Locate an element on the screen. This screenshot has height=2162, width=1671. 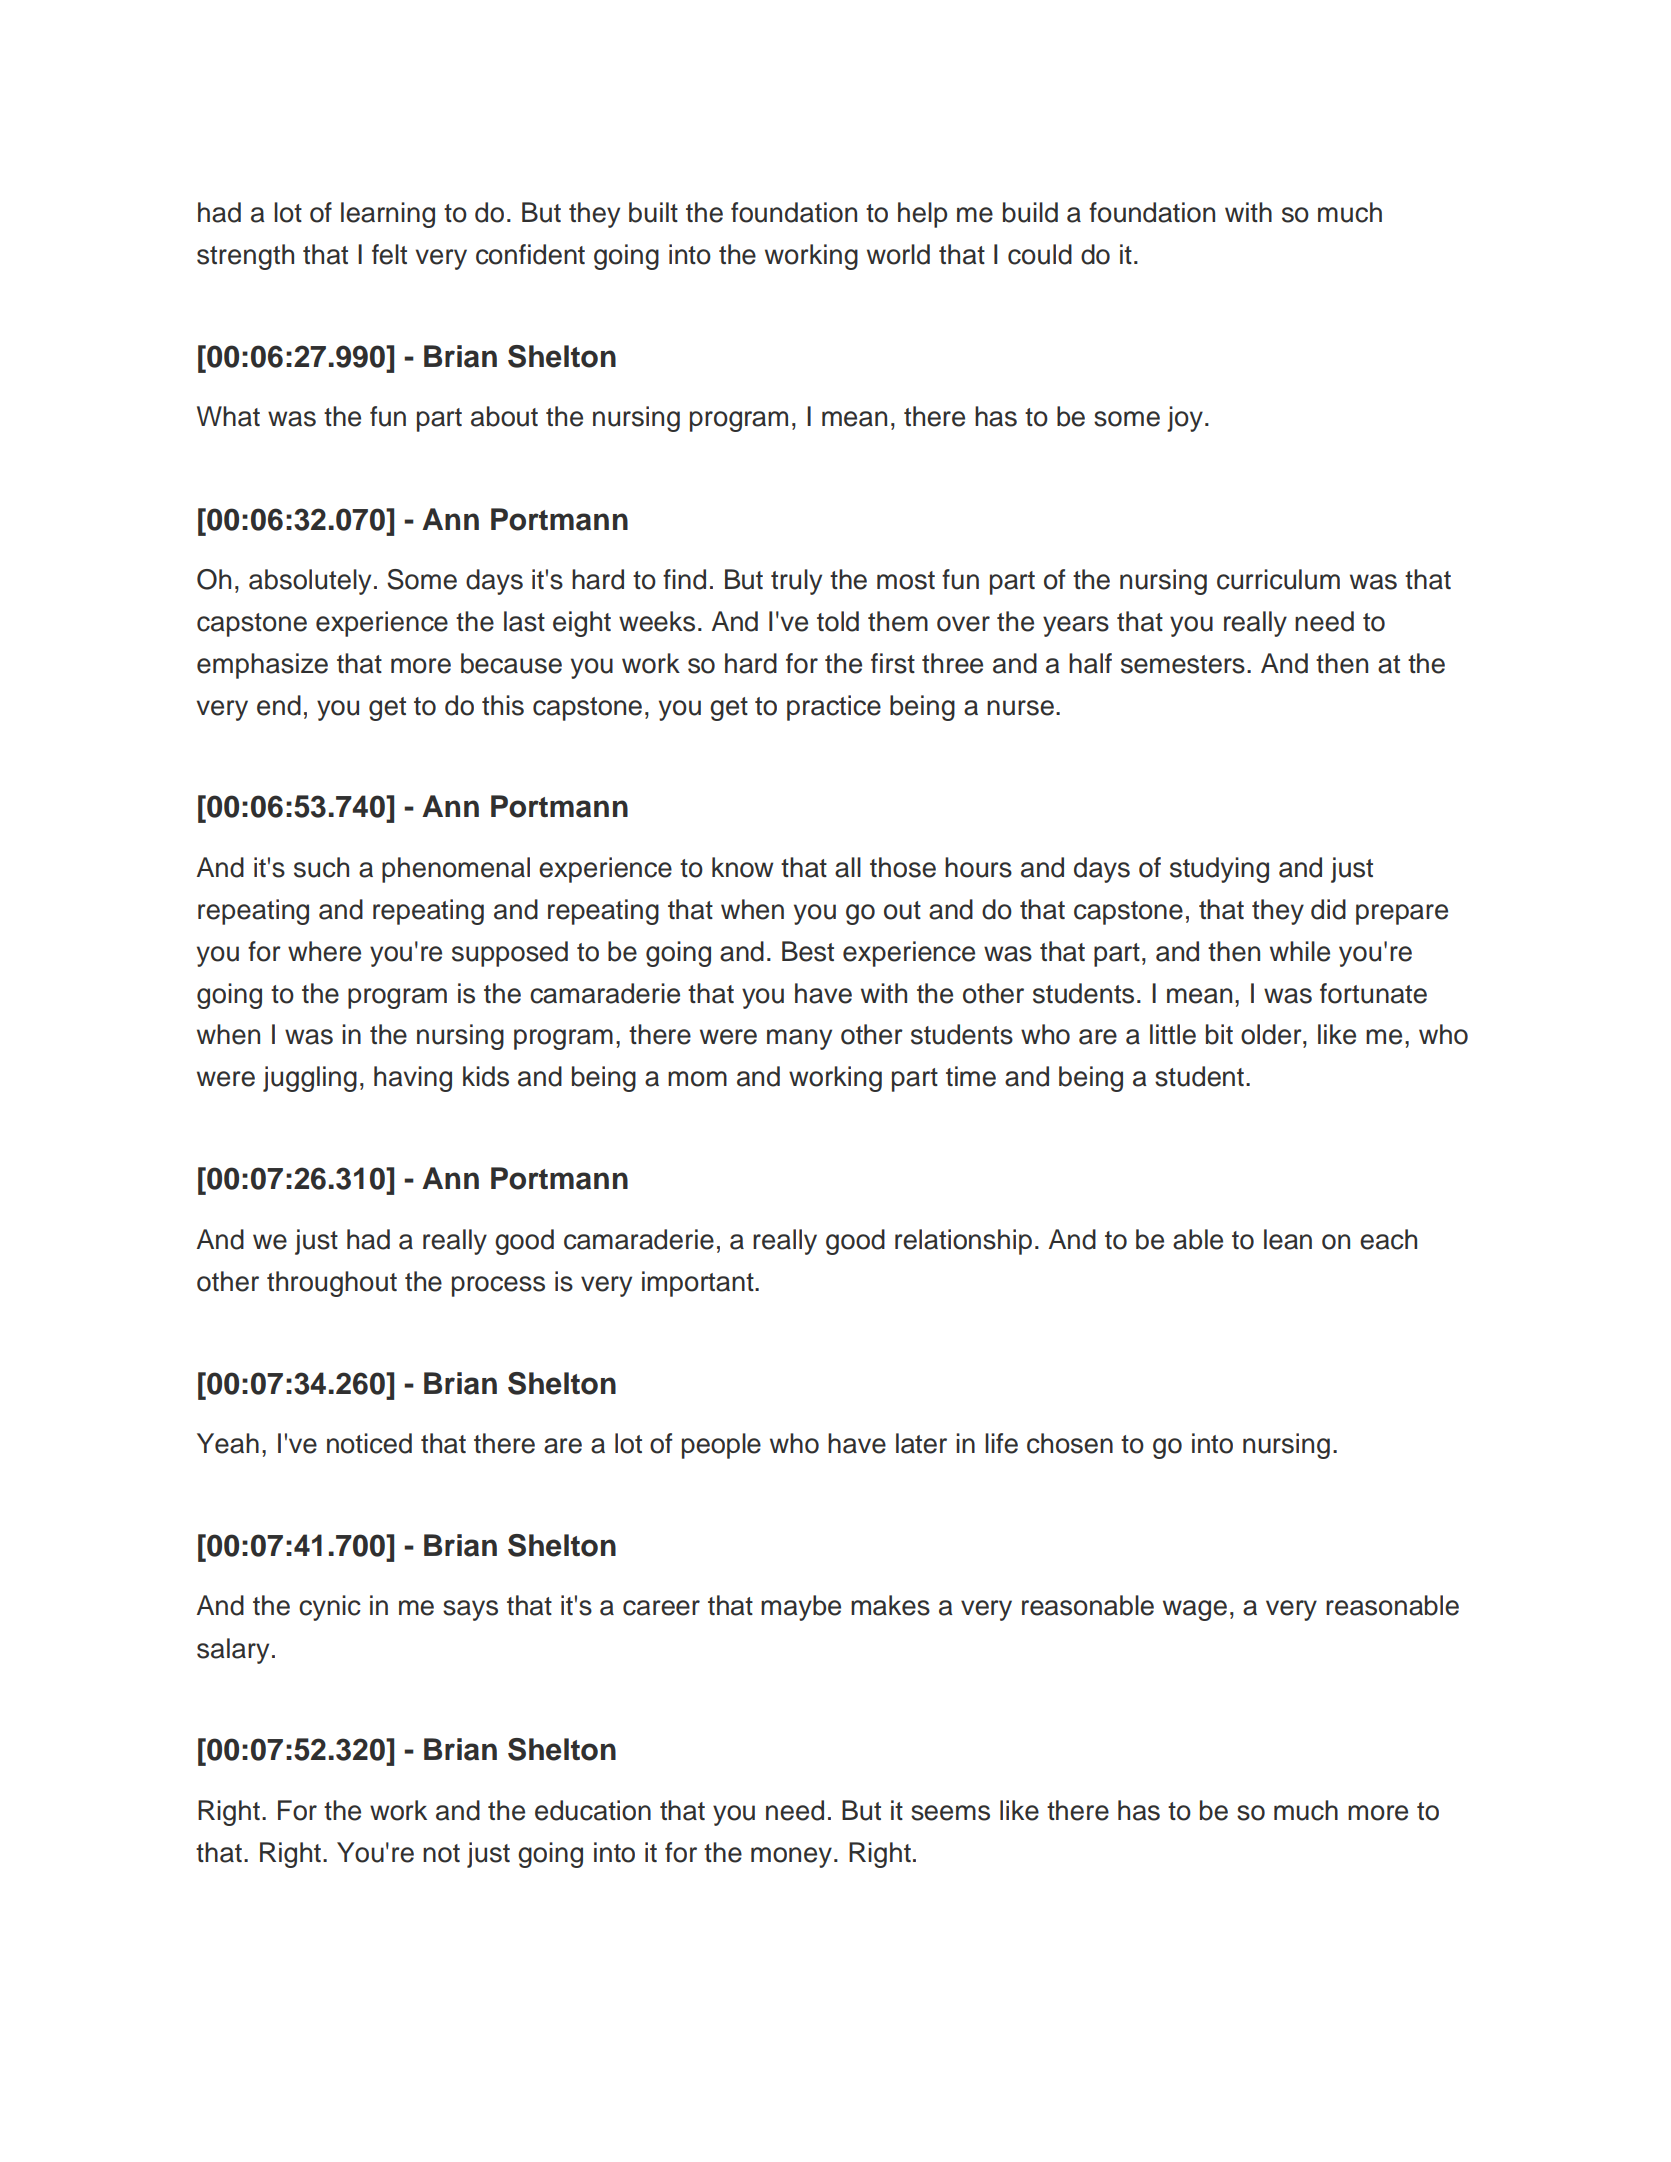
could is located at coordinates (1040, 254).
